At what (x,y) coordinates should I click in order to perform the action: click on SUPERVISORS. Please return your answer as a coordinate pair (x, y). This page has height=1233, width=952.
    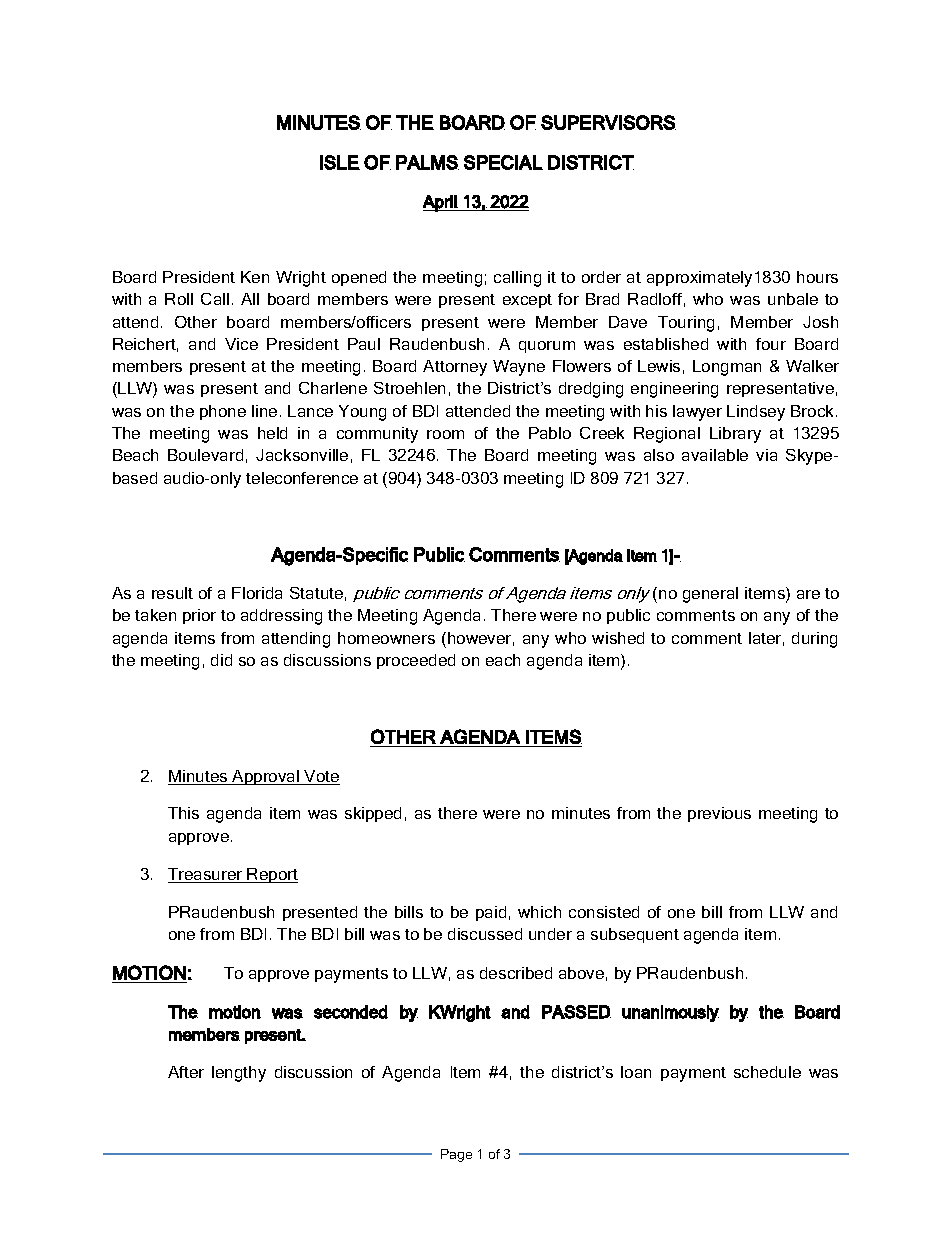
    Looking at the image, I should click on (608, 122).
